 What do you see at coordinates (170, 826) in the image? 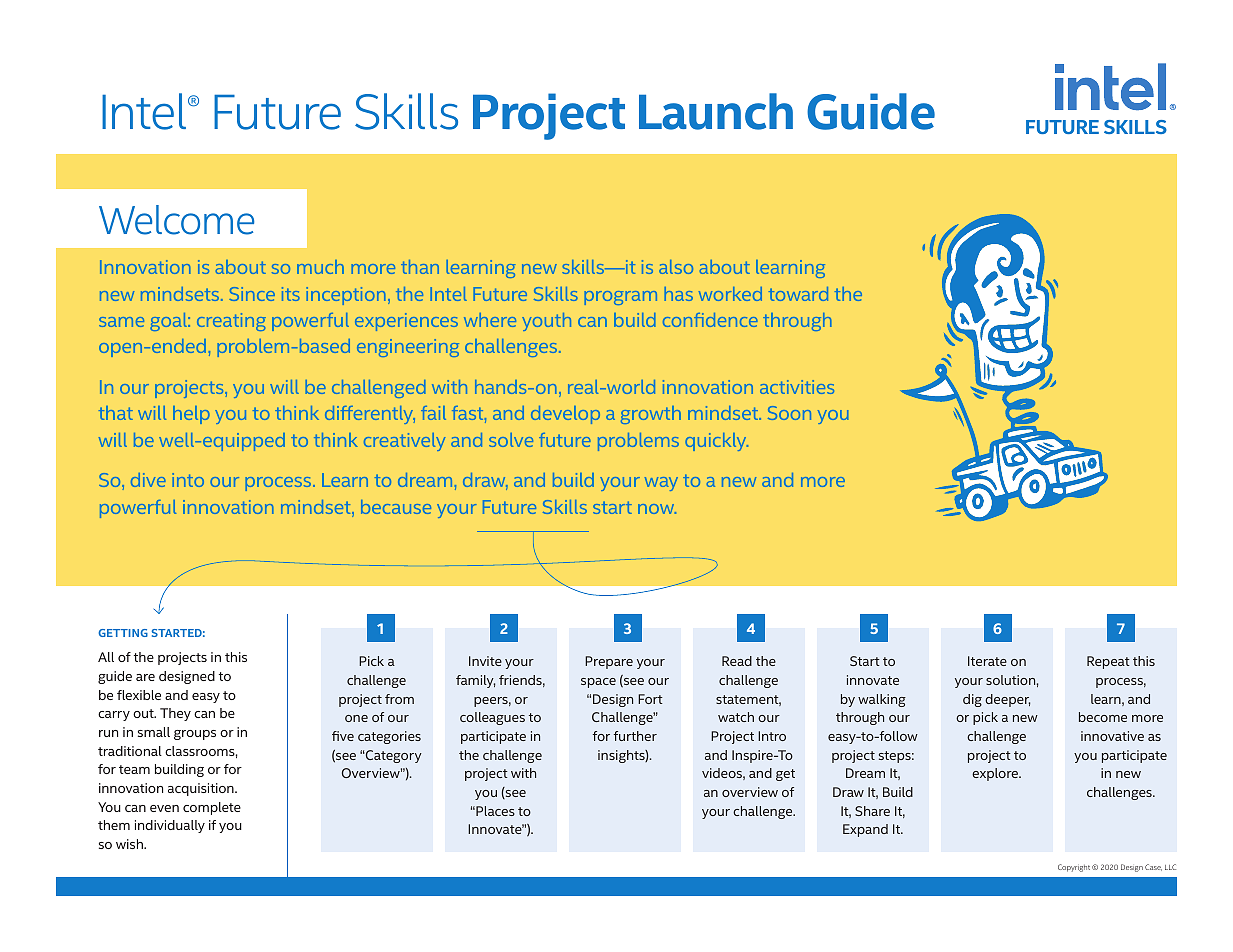
I see `individually` at bounding box center [170, 826].
